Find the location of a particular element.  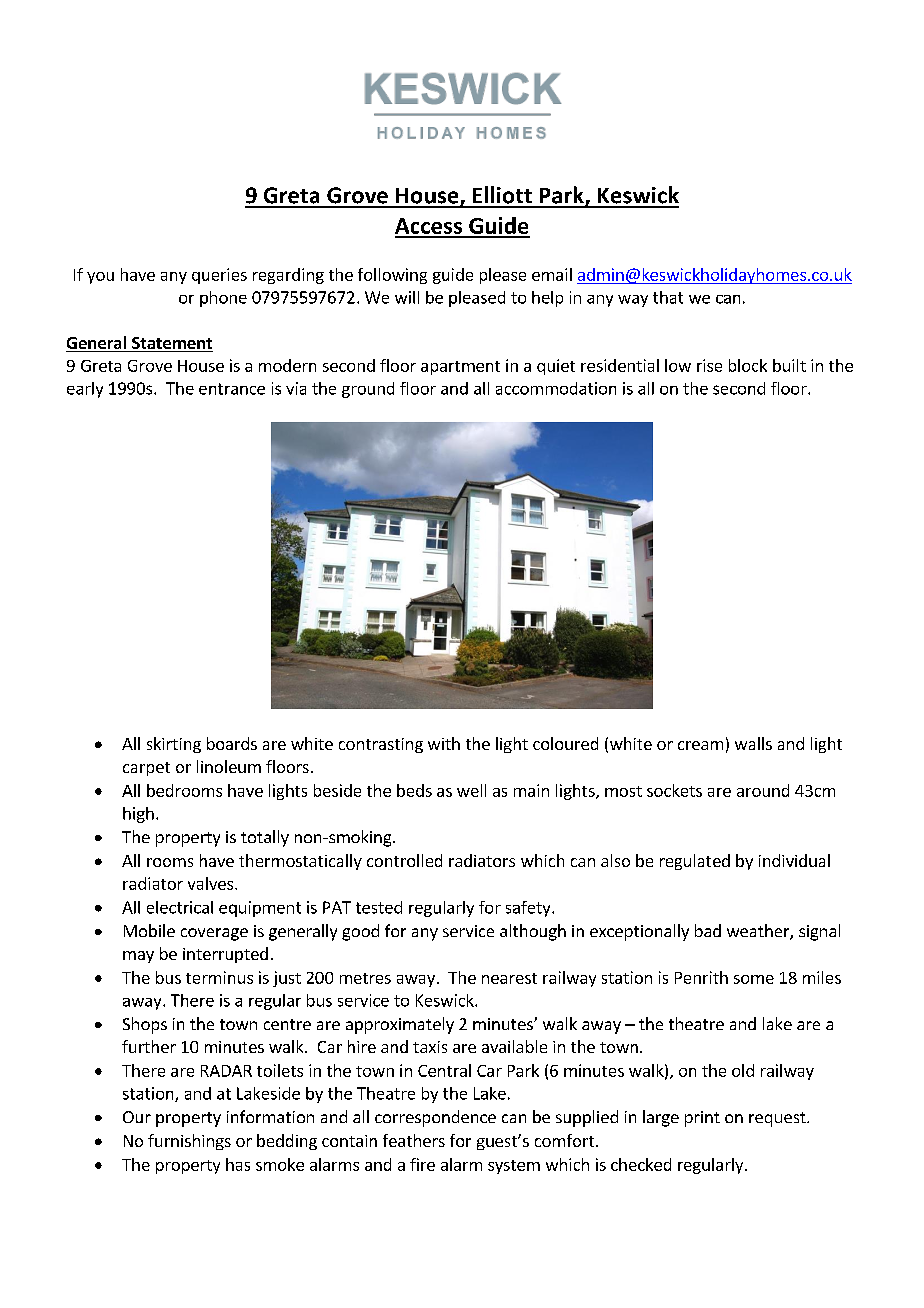

entrance is located at coordinates (232, 389).
